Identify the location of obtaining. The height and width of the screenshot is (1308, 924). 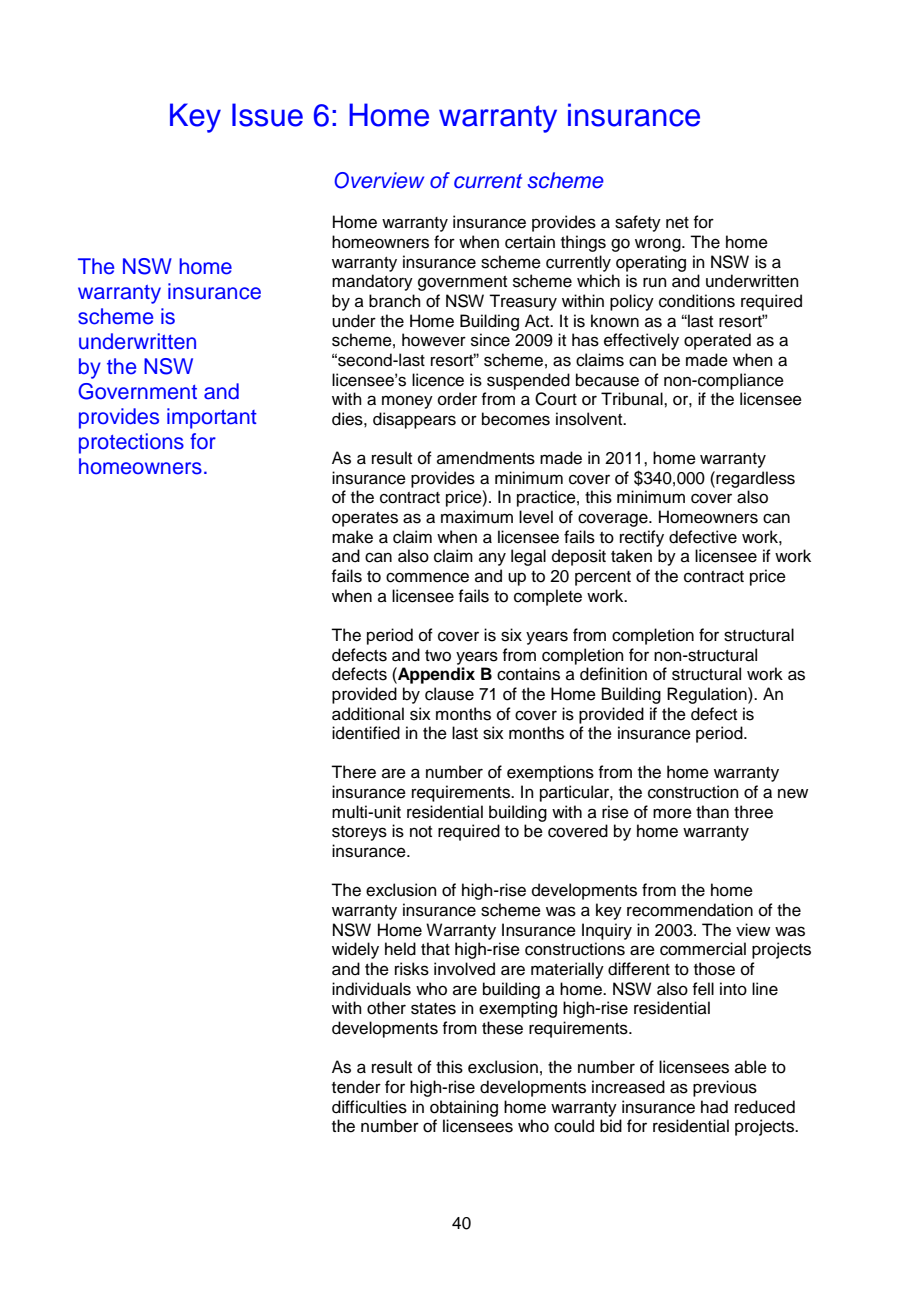
(464, 1108).
